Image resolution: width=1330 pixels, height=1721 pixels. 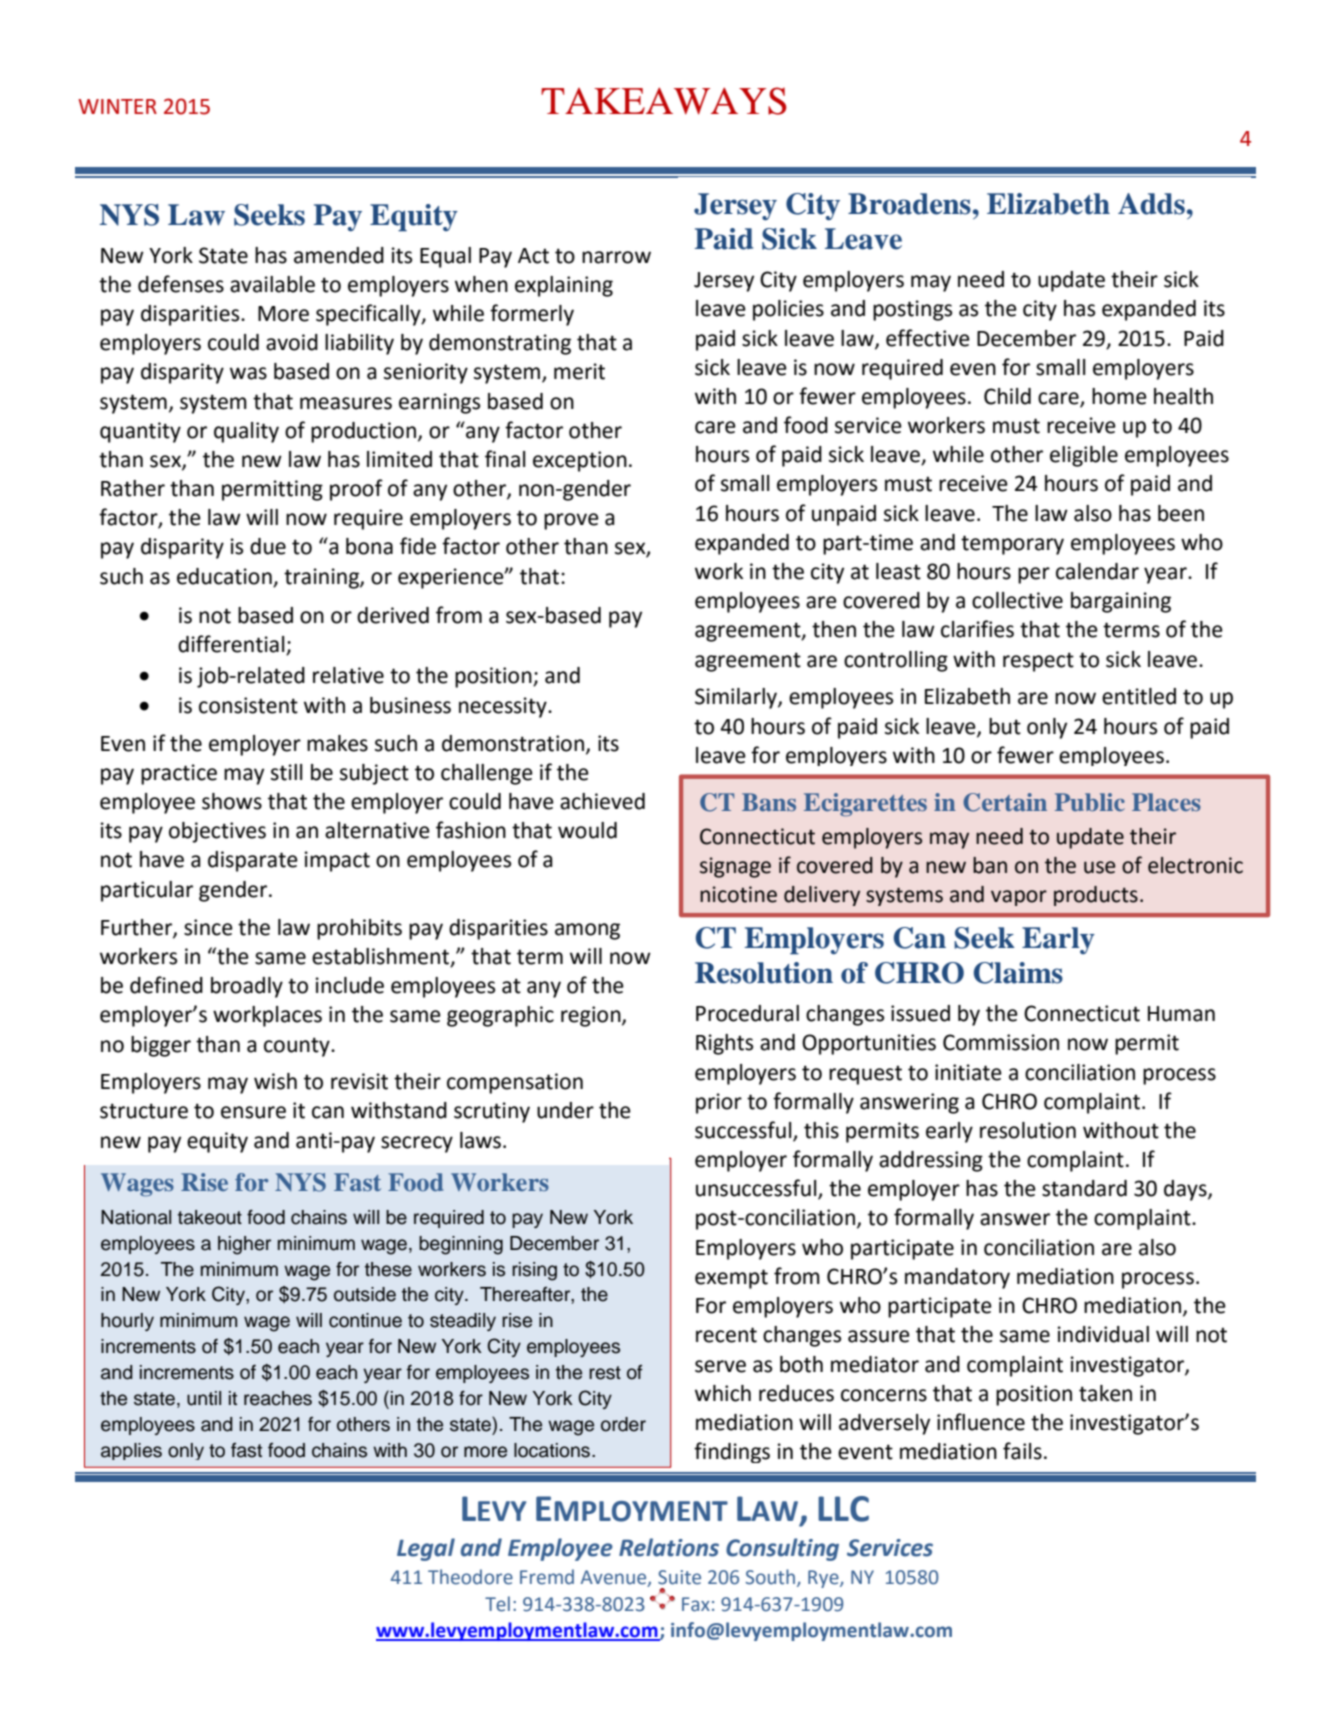 What do you see at coordinates (117, 106) in the image?
I see `WINTER` at bounding box center [117, 106].
